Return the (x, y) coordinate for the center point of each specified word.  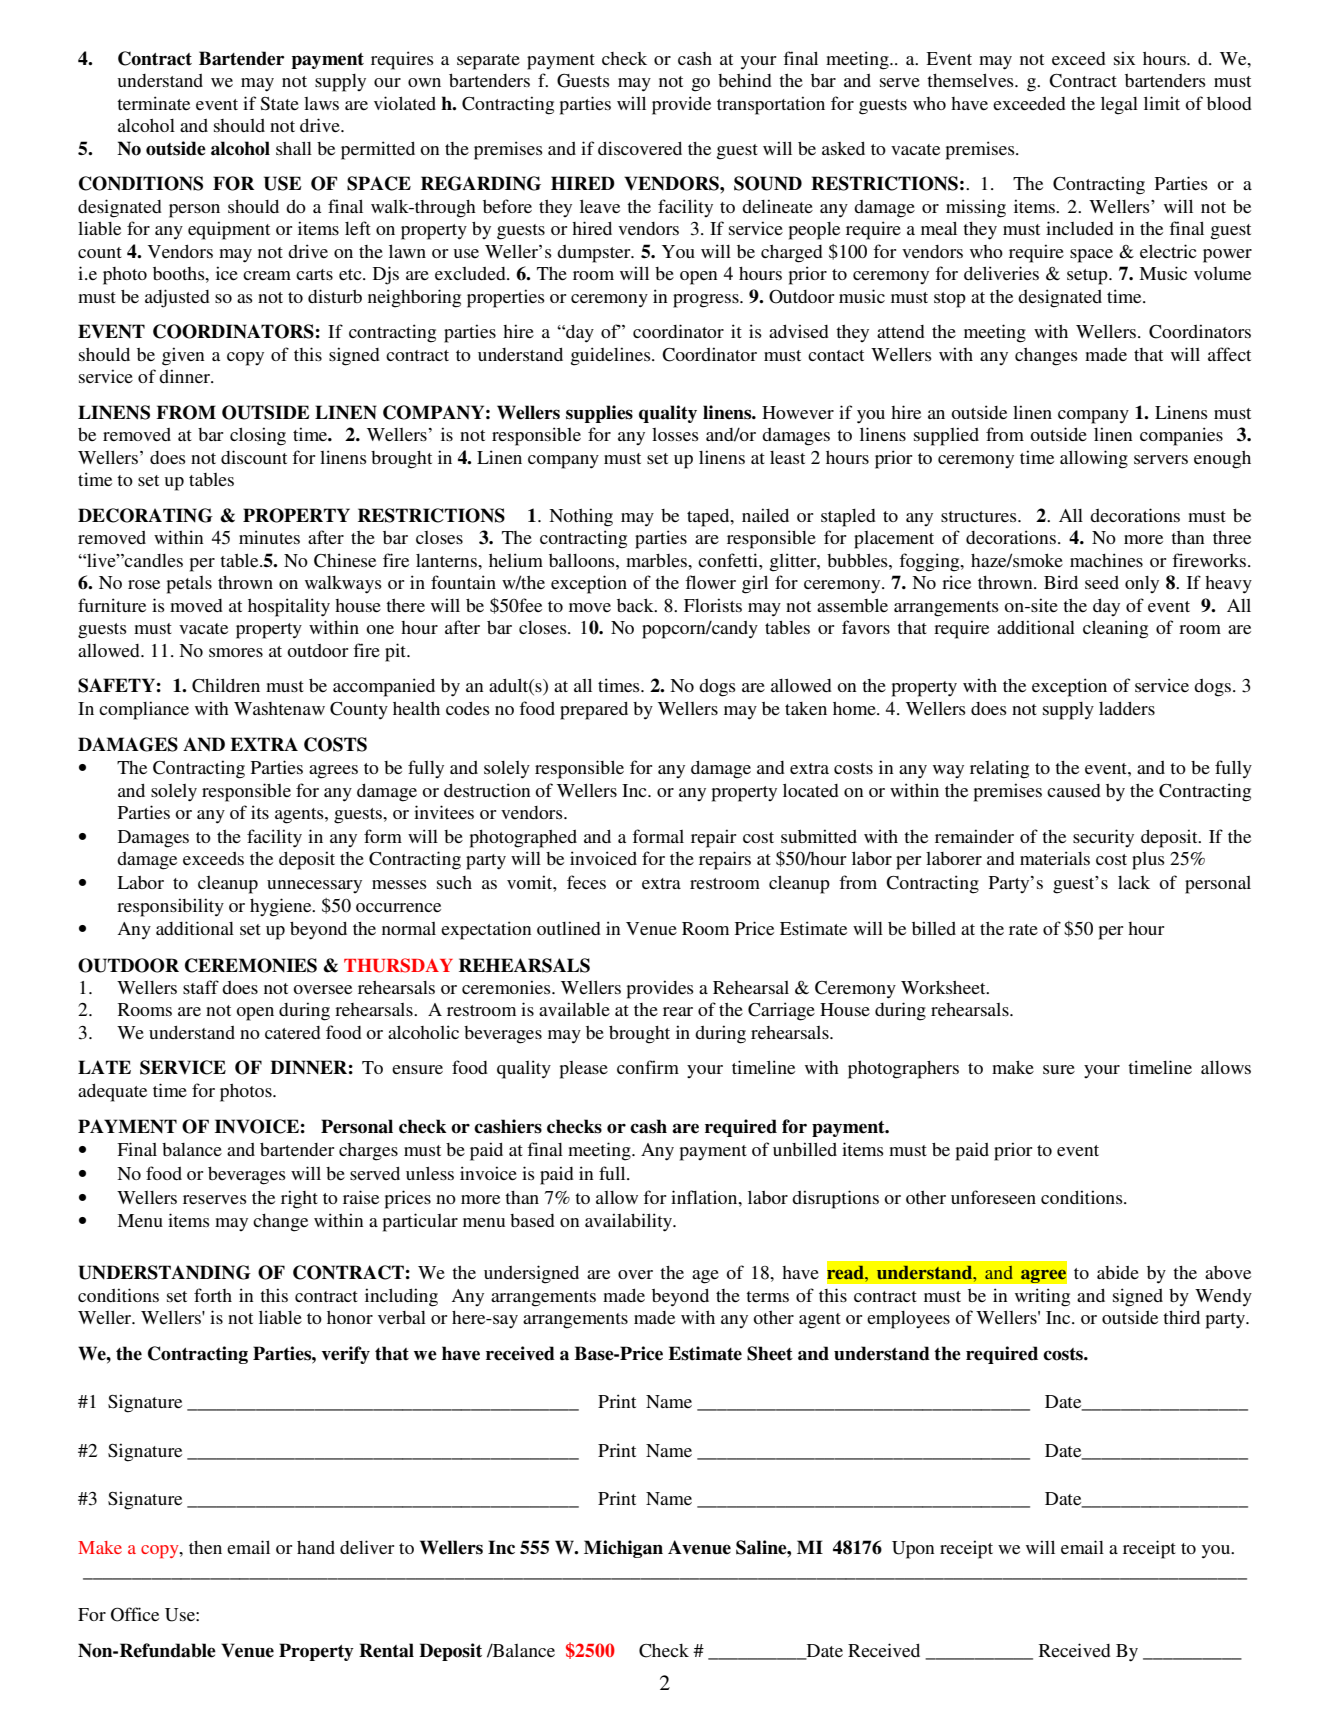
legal (1119, 105)
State (279, 104)
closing (258, 436)
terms (767, 1296)
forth (213, 1295)
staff (201, 987)
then (205, 1547)
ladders (1127, 708)
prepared (594, 710)
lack (1134, 882)
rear (678, 1011)
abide (1118, 1272)
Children (226, 685)
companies (1181, 436)
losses (675, 434)
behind (745, 80)
